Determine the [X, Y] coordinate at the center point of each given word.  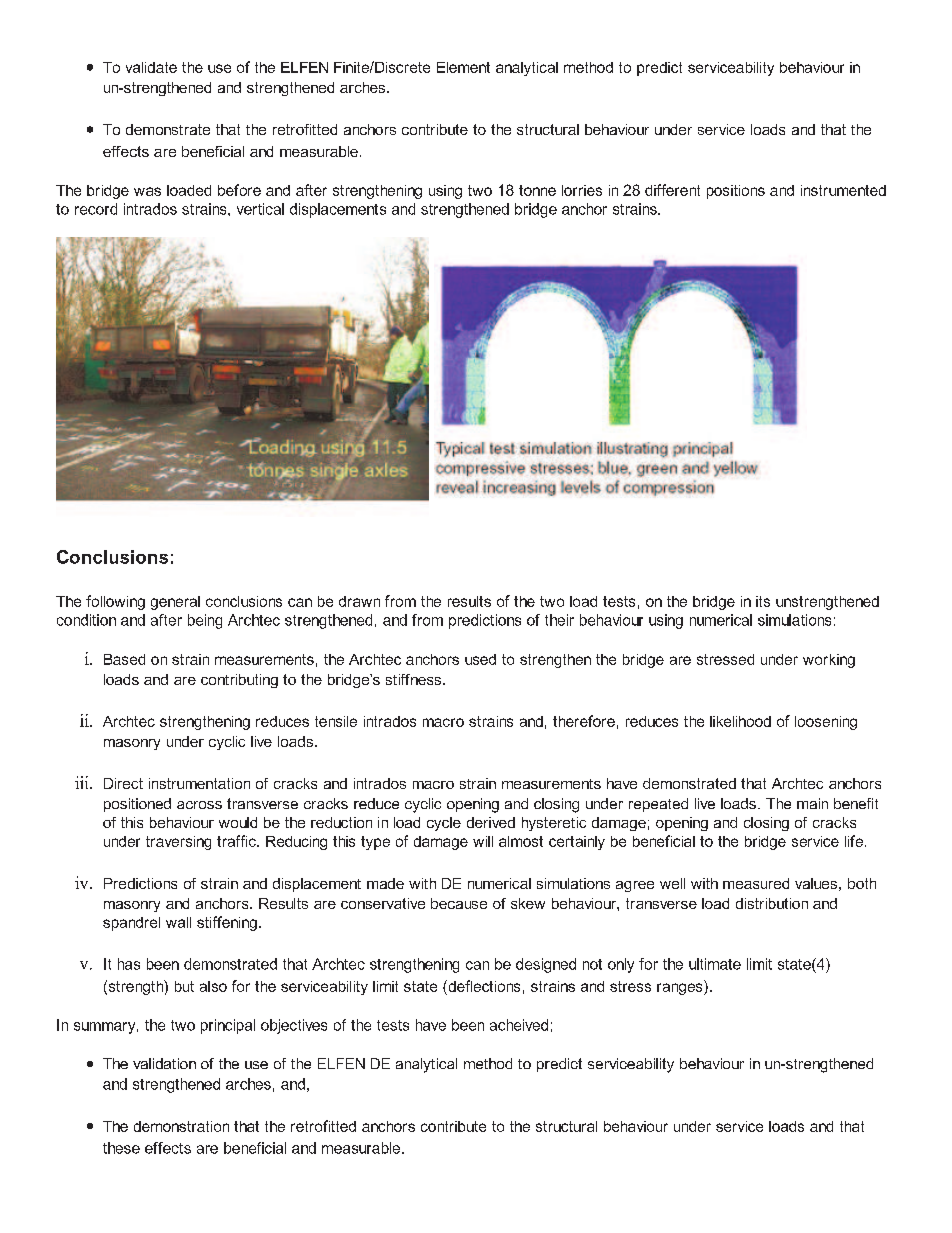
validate [151, 67]
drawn [359, 601]
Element [463, 67]
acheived [519, 1025]
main [812, 803]
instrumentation [199, 783]
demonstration [181, 1126]
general [175, 603]
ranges [681, 989]
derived [491, 822]
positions [736, 192]
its [763, 601]
